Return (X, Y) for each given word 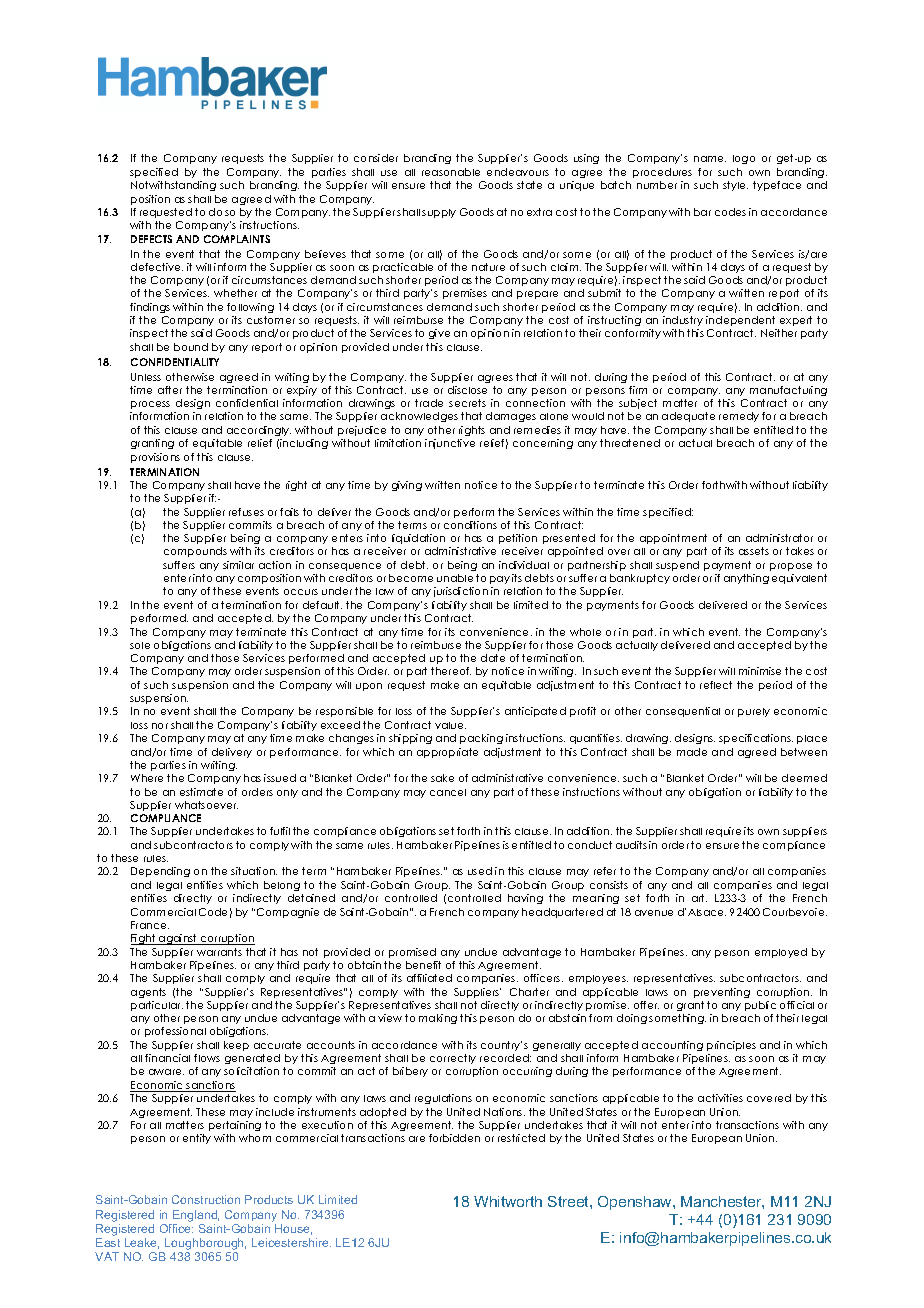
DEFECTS (151, 239)
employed (781, 953)
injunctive (450, 444)
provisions (155, 458)
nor (160, 726)
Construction (206, 1199)
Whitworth (508, 1201)
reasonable (451, 172)
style (735, 186)
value (450, 725)
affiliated (429, 978)
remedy (739, 417)
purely (754, 712)
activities (720, 1098)
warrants (219, 952)
